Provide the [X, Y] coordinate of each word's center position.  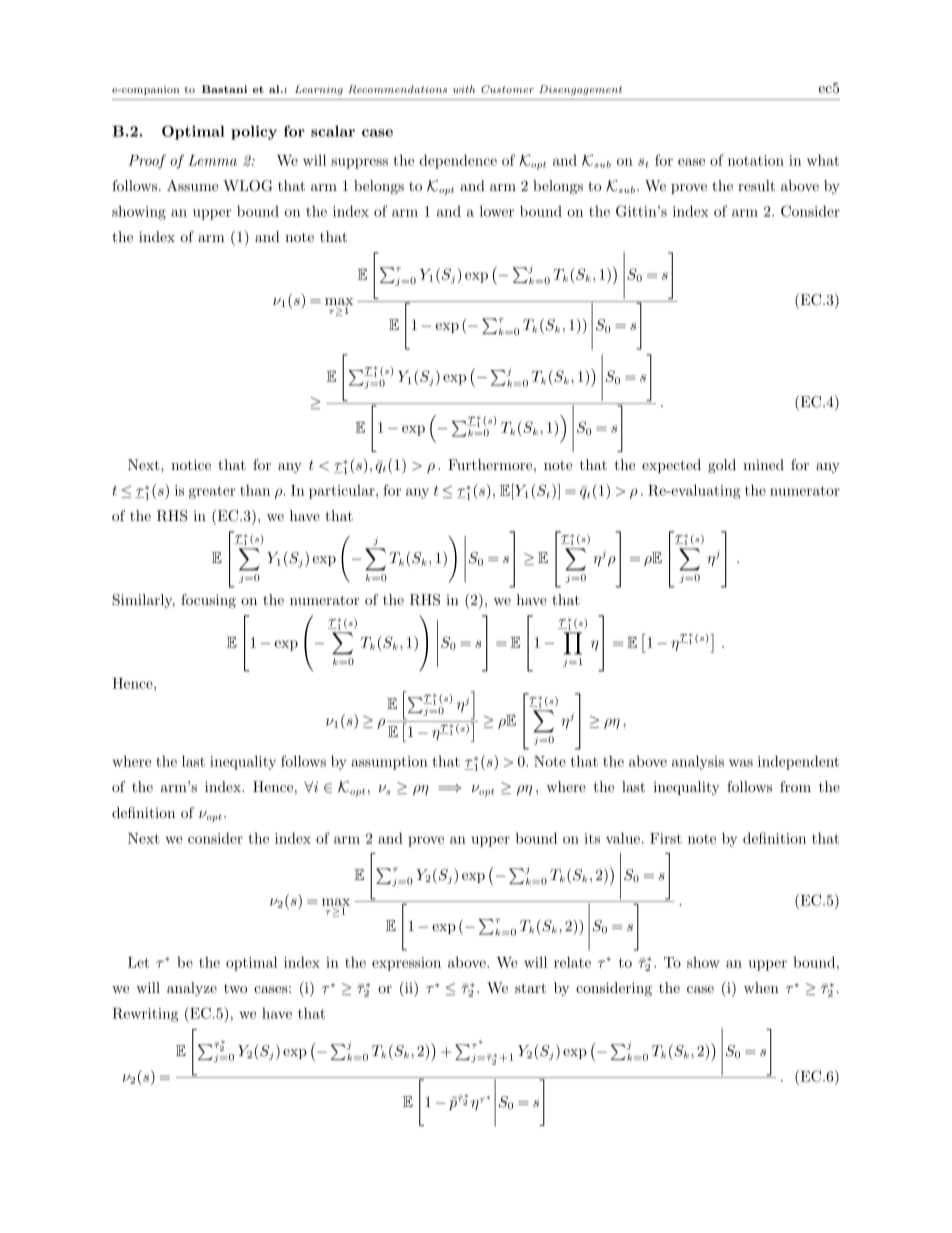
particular [343, 492]
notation [756, 160]
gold [722, 466]
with [464, 89]
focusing [208, 601]
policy [254, 132]
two [235, 988]
